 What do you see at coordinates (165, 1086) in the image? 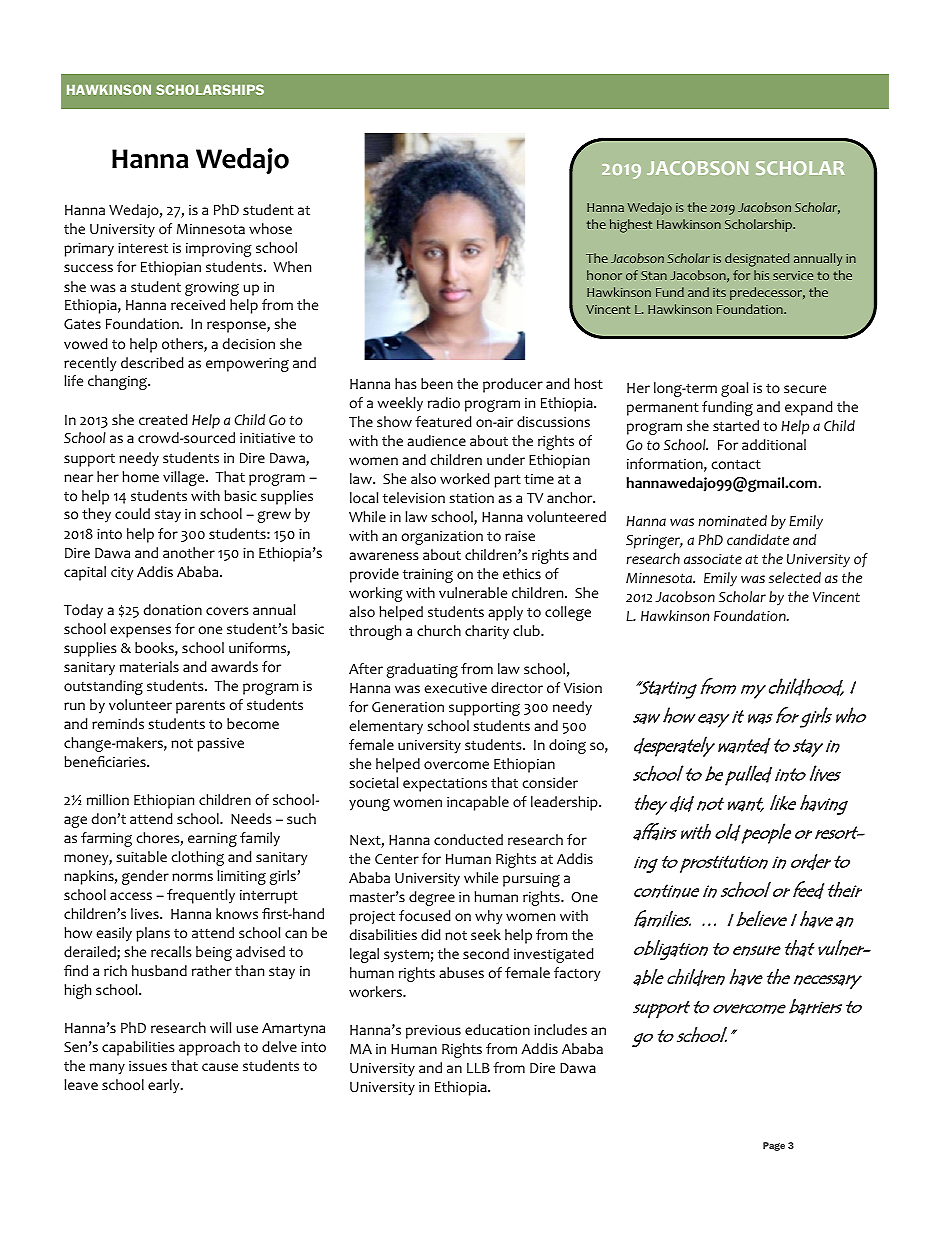
I see `early` at bounding box center [165, 1086].
